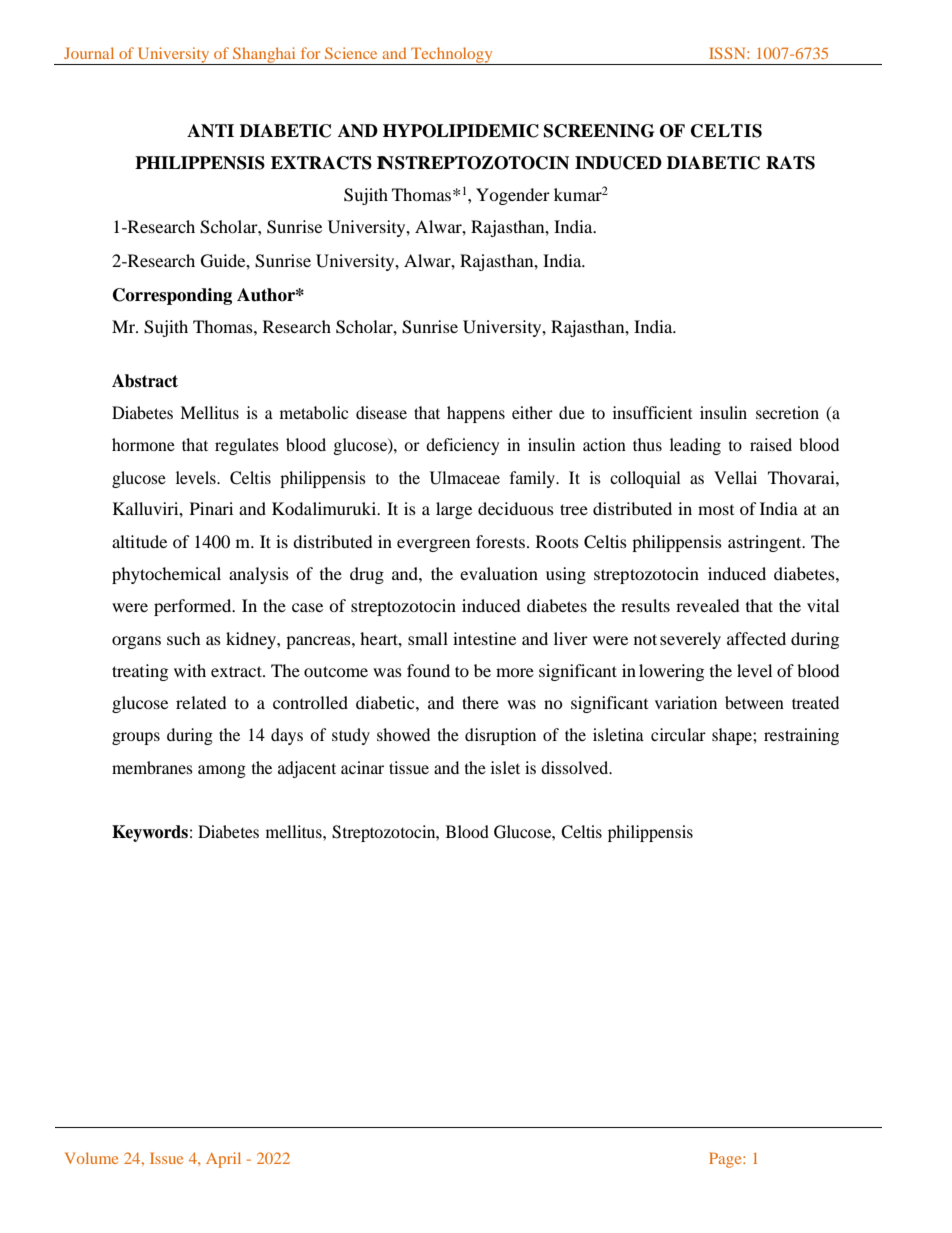 The height and width of the screenshot is (1233, 952). I want to click on Page, so click(726, 1160).
